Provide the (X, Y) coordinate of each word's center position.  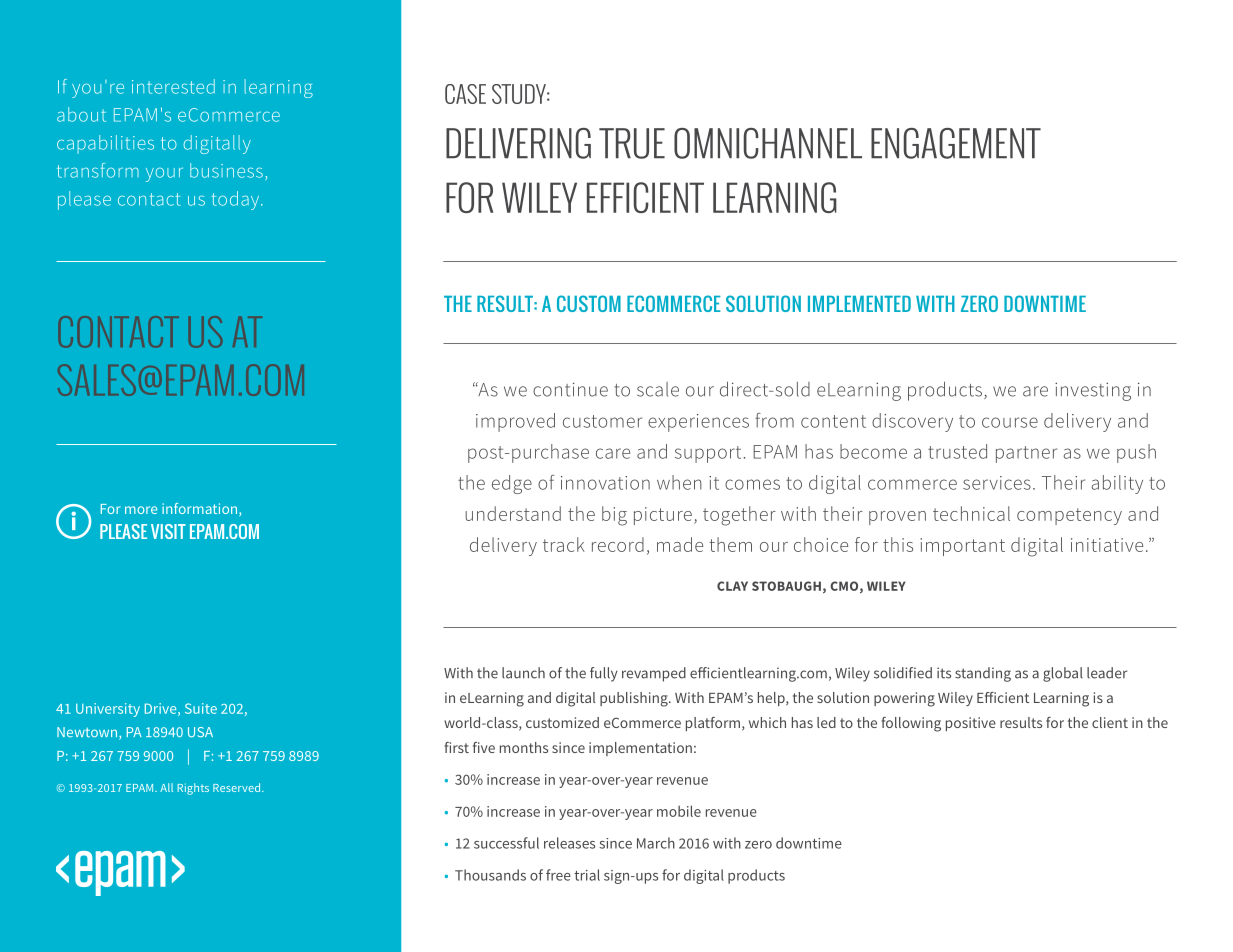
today (237, 200)
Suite (201, 708)
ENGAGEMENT (956, 143)
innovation (605, 483)
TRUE (632, 143)
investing (1093, 391)
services (997, 483)
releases (569, 843)
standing (983, 674)
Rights (193, 789)
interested (173, 86)
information (201, 509)
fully (604, 674)
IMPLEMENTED (859, 304)
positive (971, 724)
